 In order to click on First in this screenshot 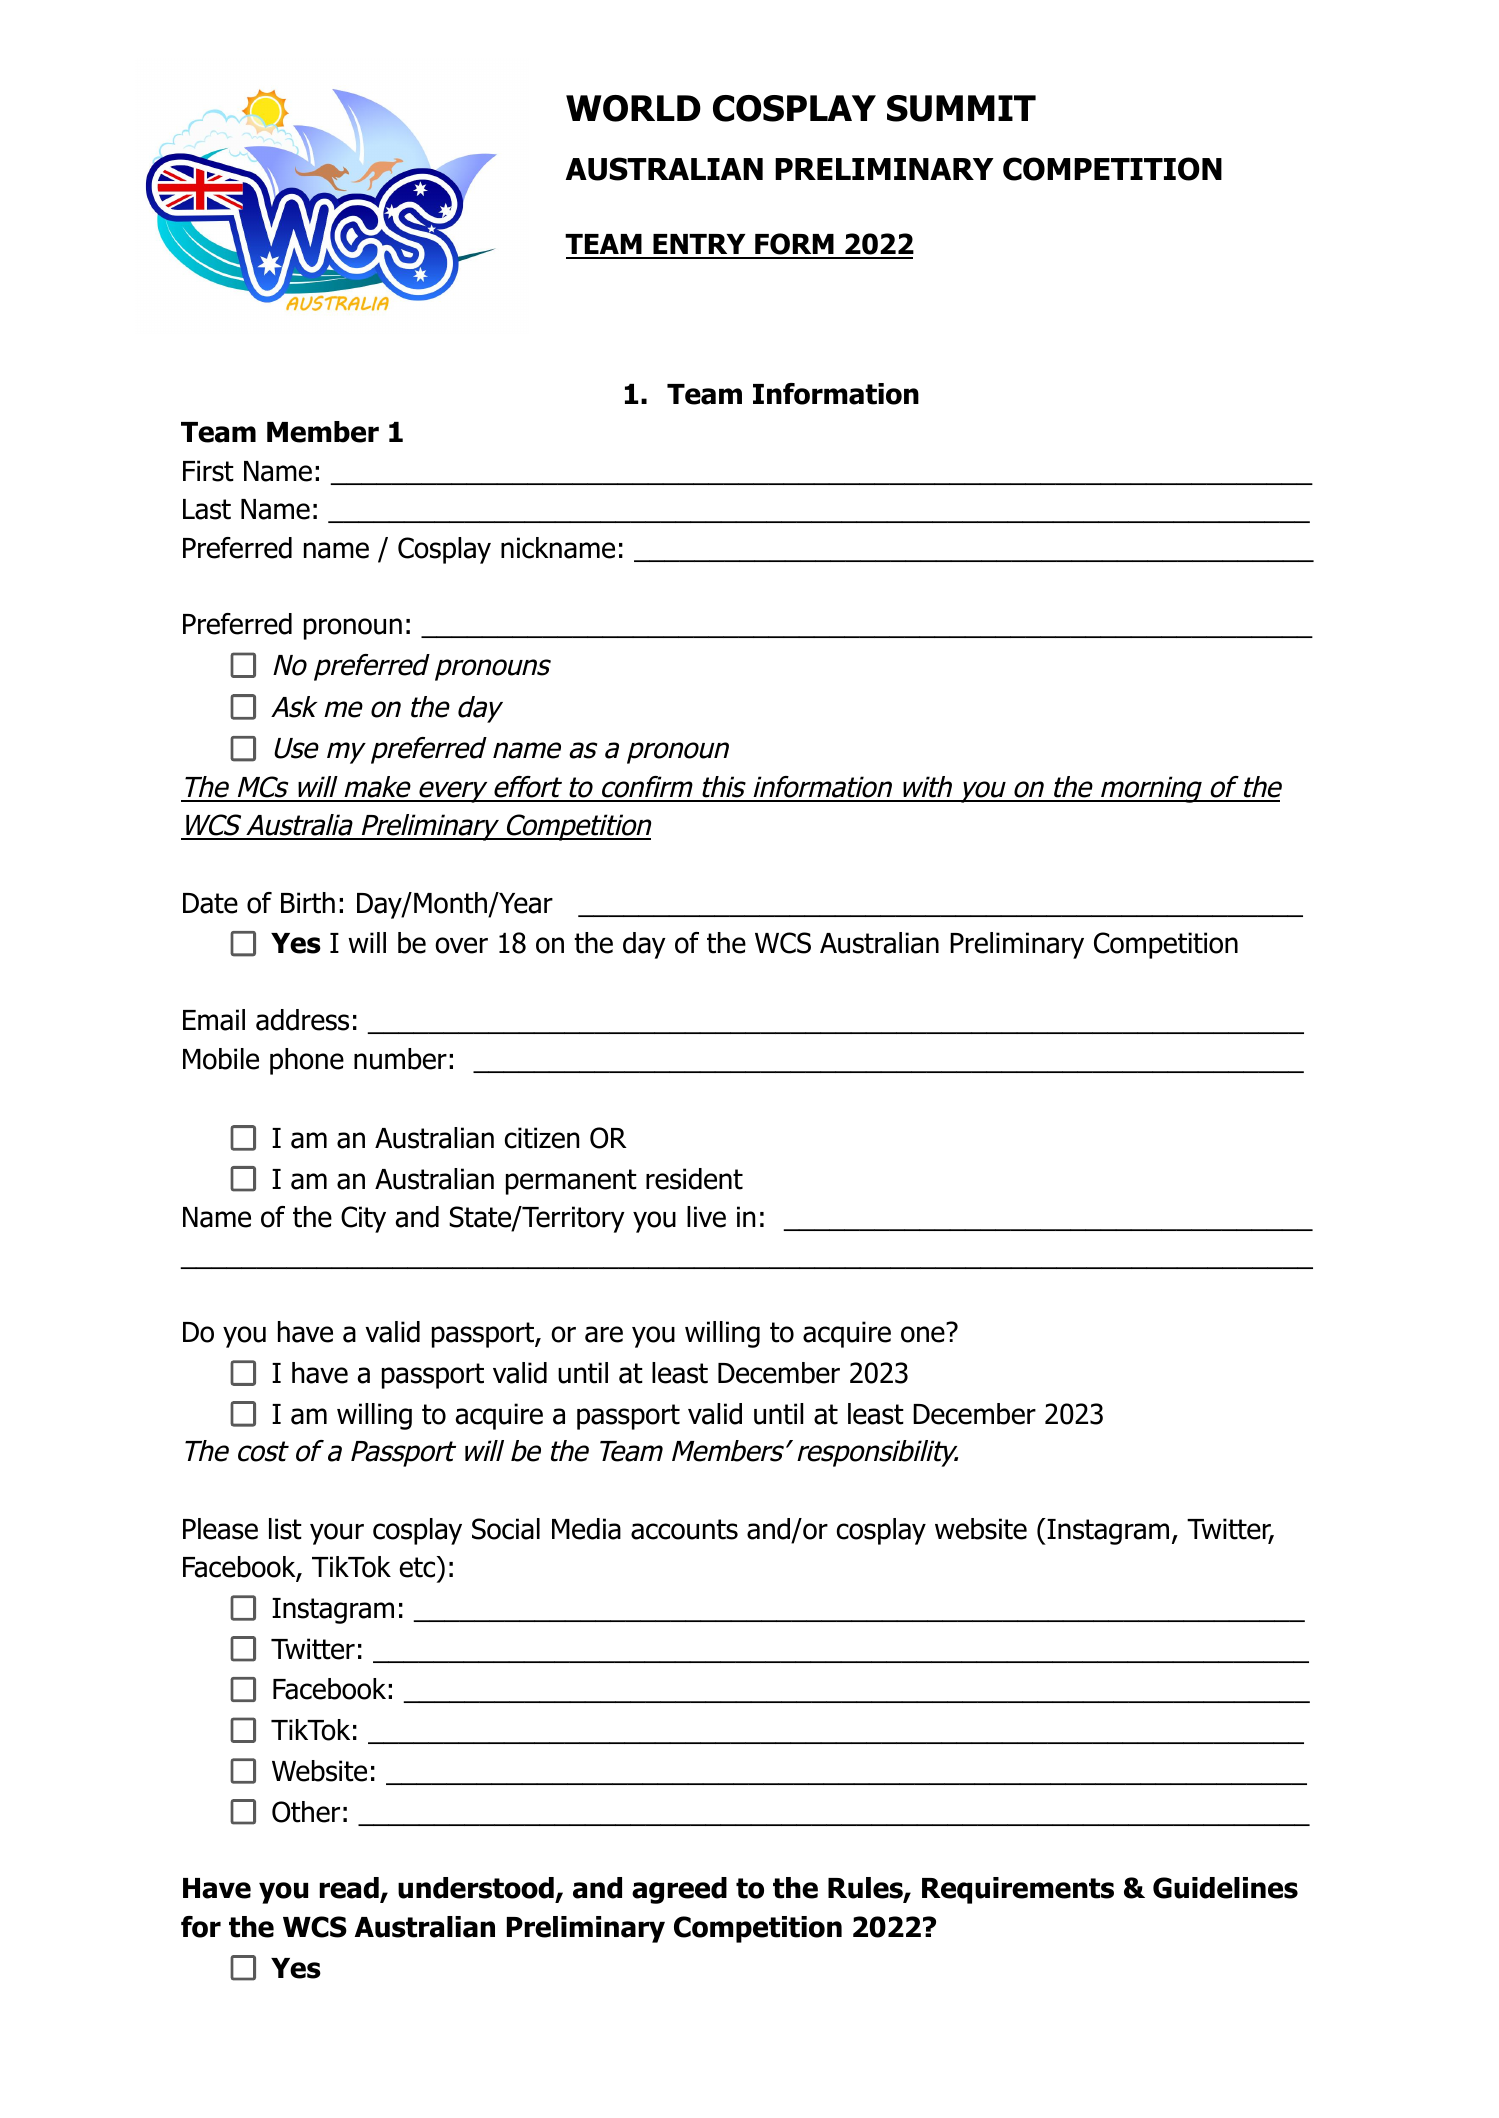, I will do `click(208, 471)`.
